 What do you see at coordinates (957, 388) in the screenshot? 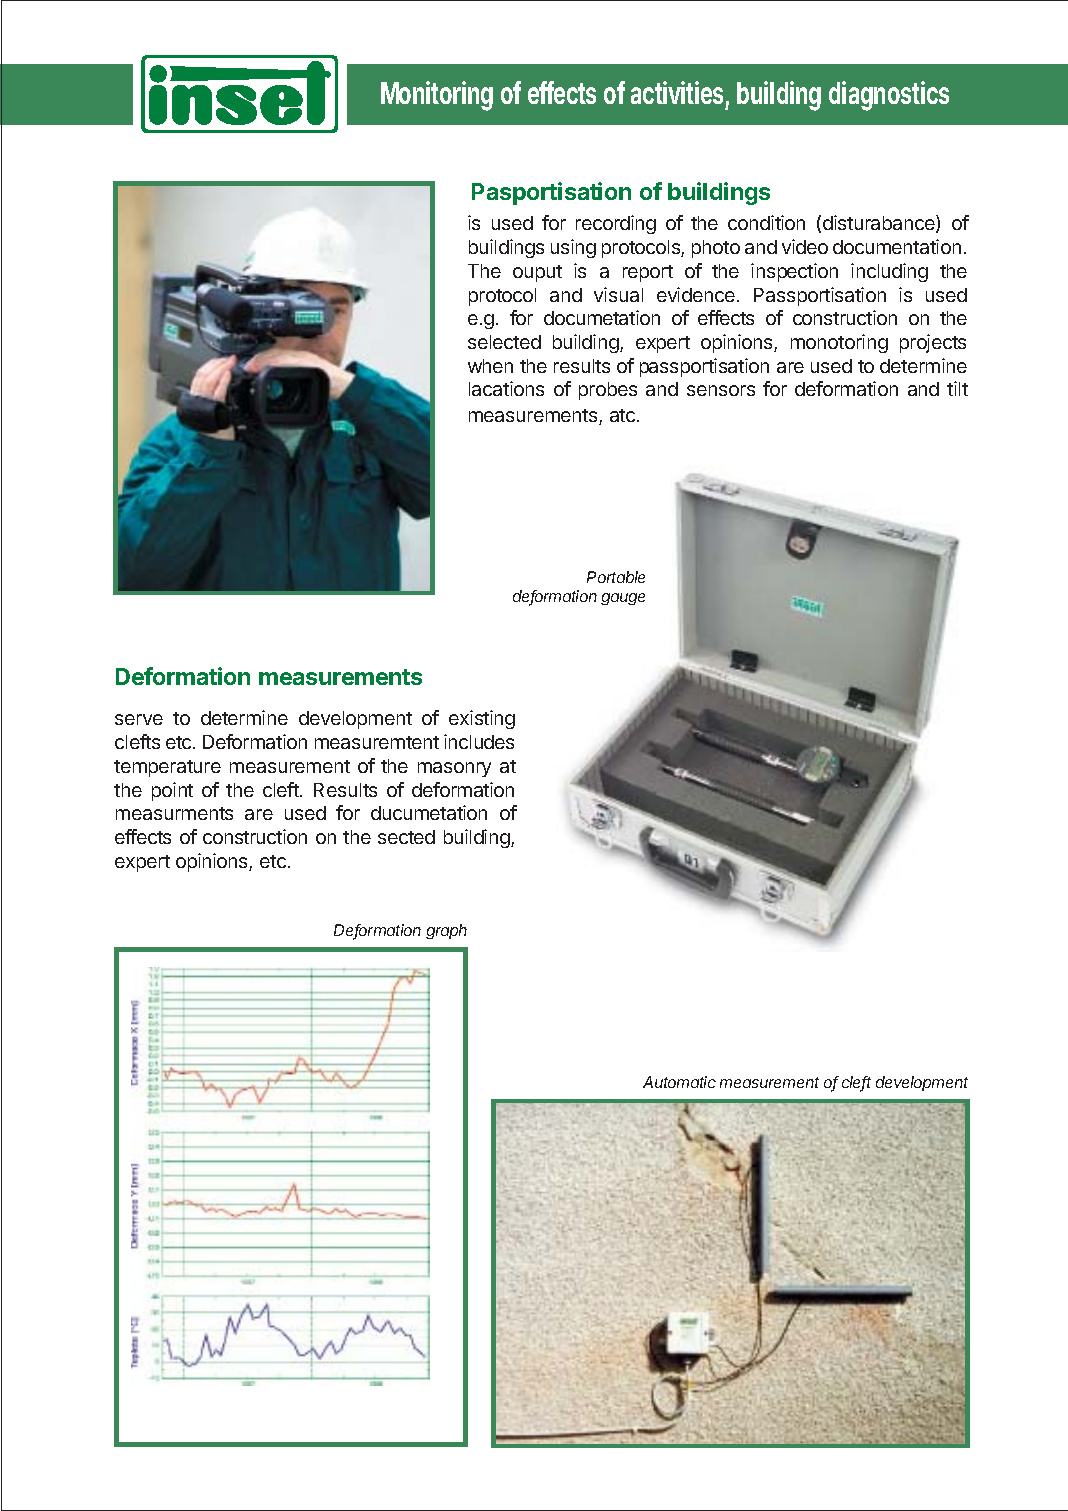
I see `tilt` at bounding box center [957, 388].
